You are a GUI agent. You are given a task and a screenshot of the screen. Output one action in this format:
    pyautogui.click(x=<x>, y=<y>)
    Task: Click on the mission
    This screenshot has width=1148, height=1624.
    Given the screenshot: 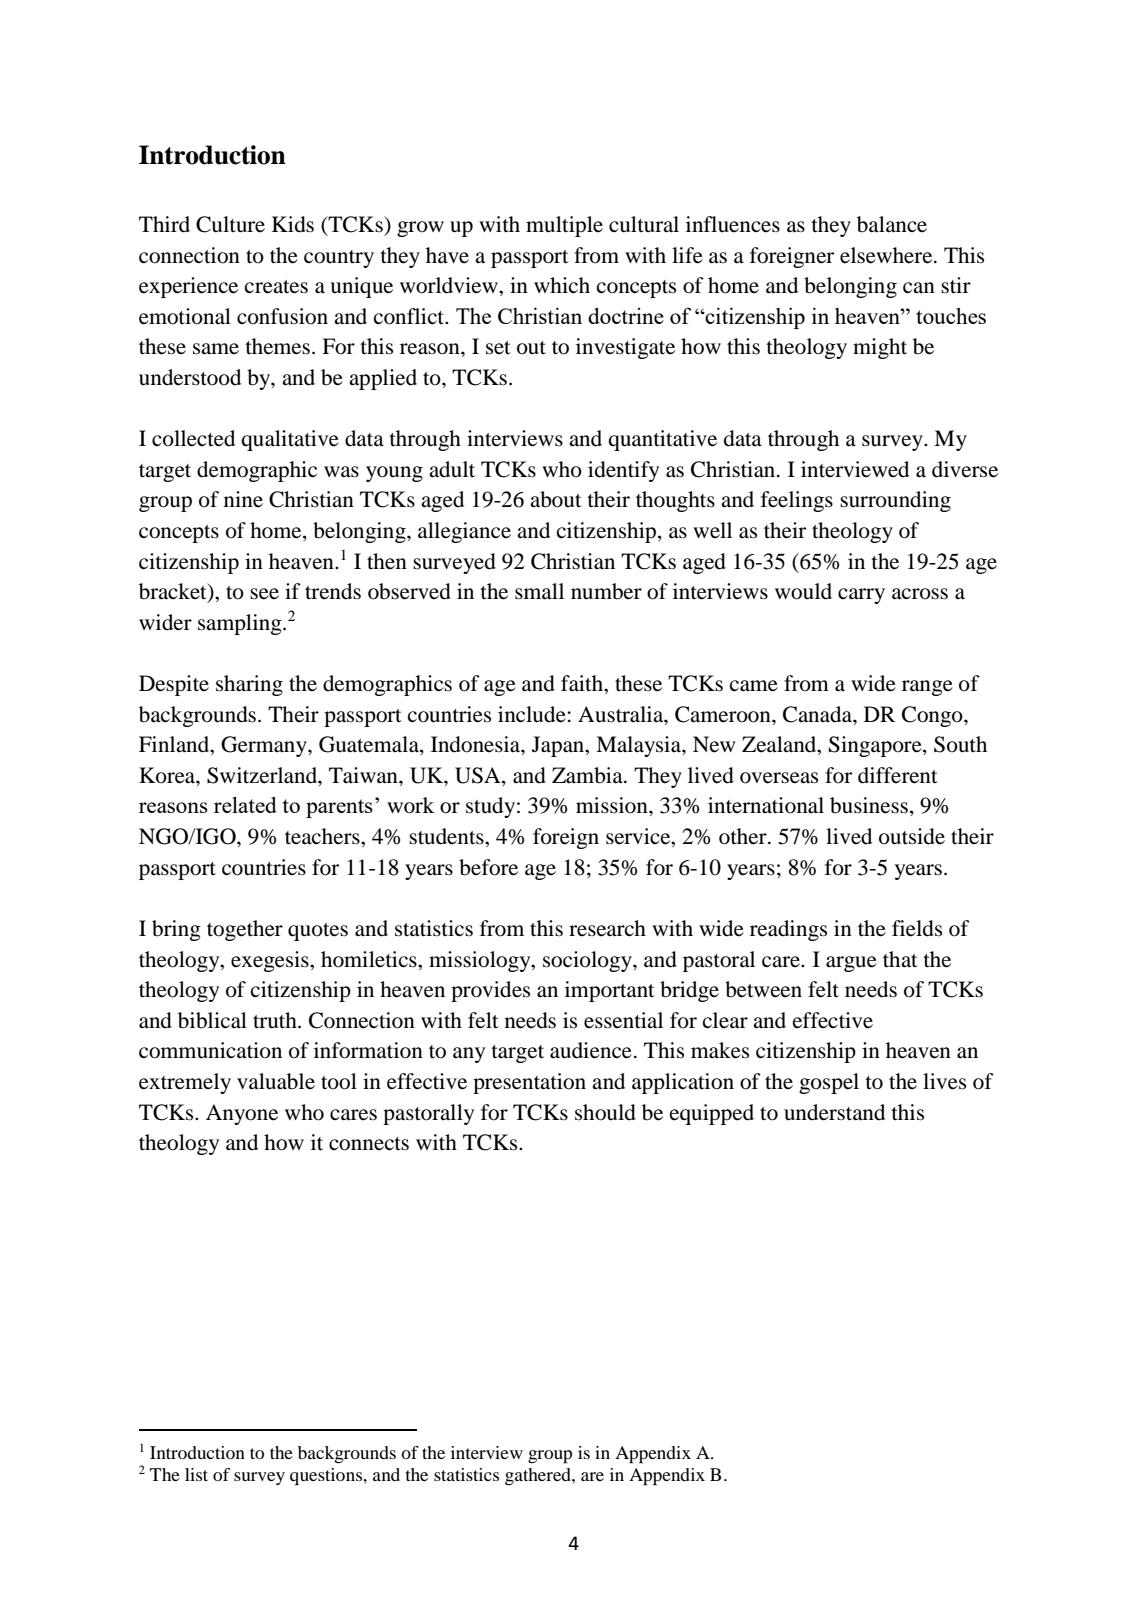 What is the action you would take?
    pyautogui.click(x=613, y=805)
